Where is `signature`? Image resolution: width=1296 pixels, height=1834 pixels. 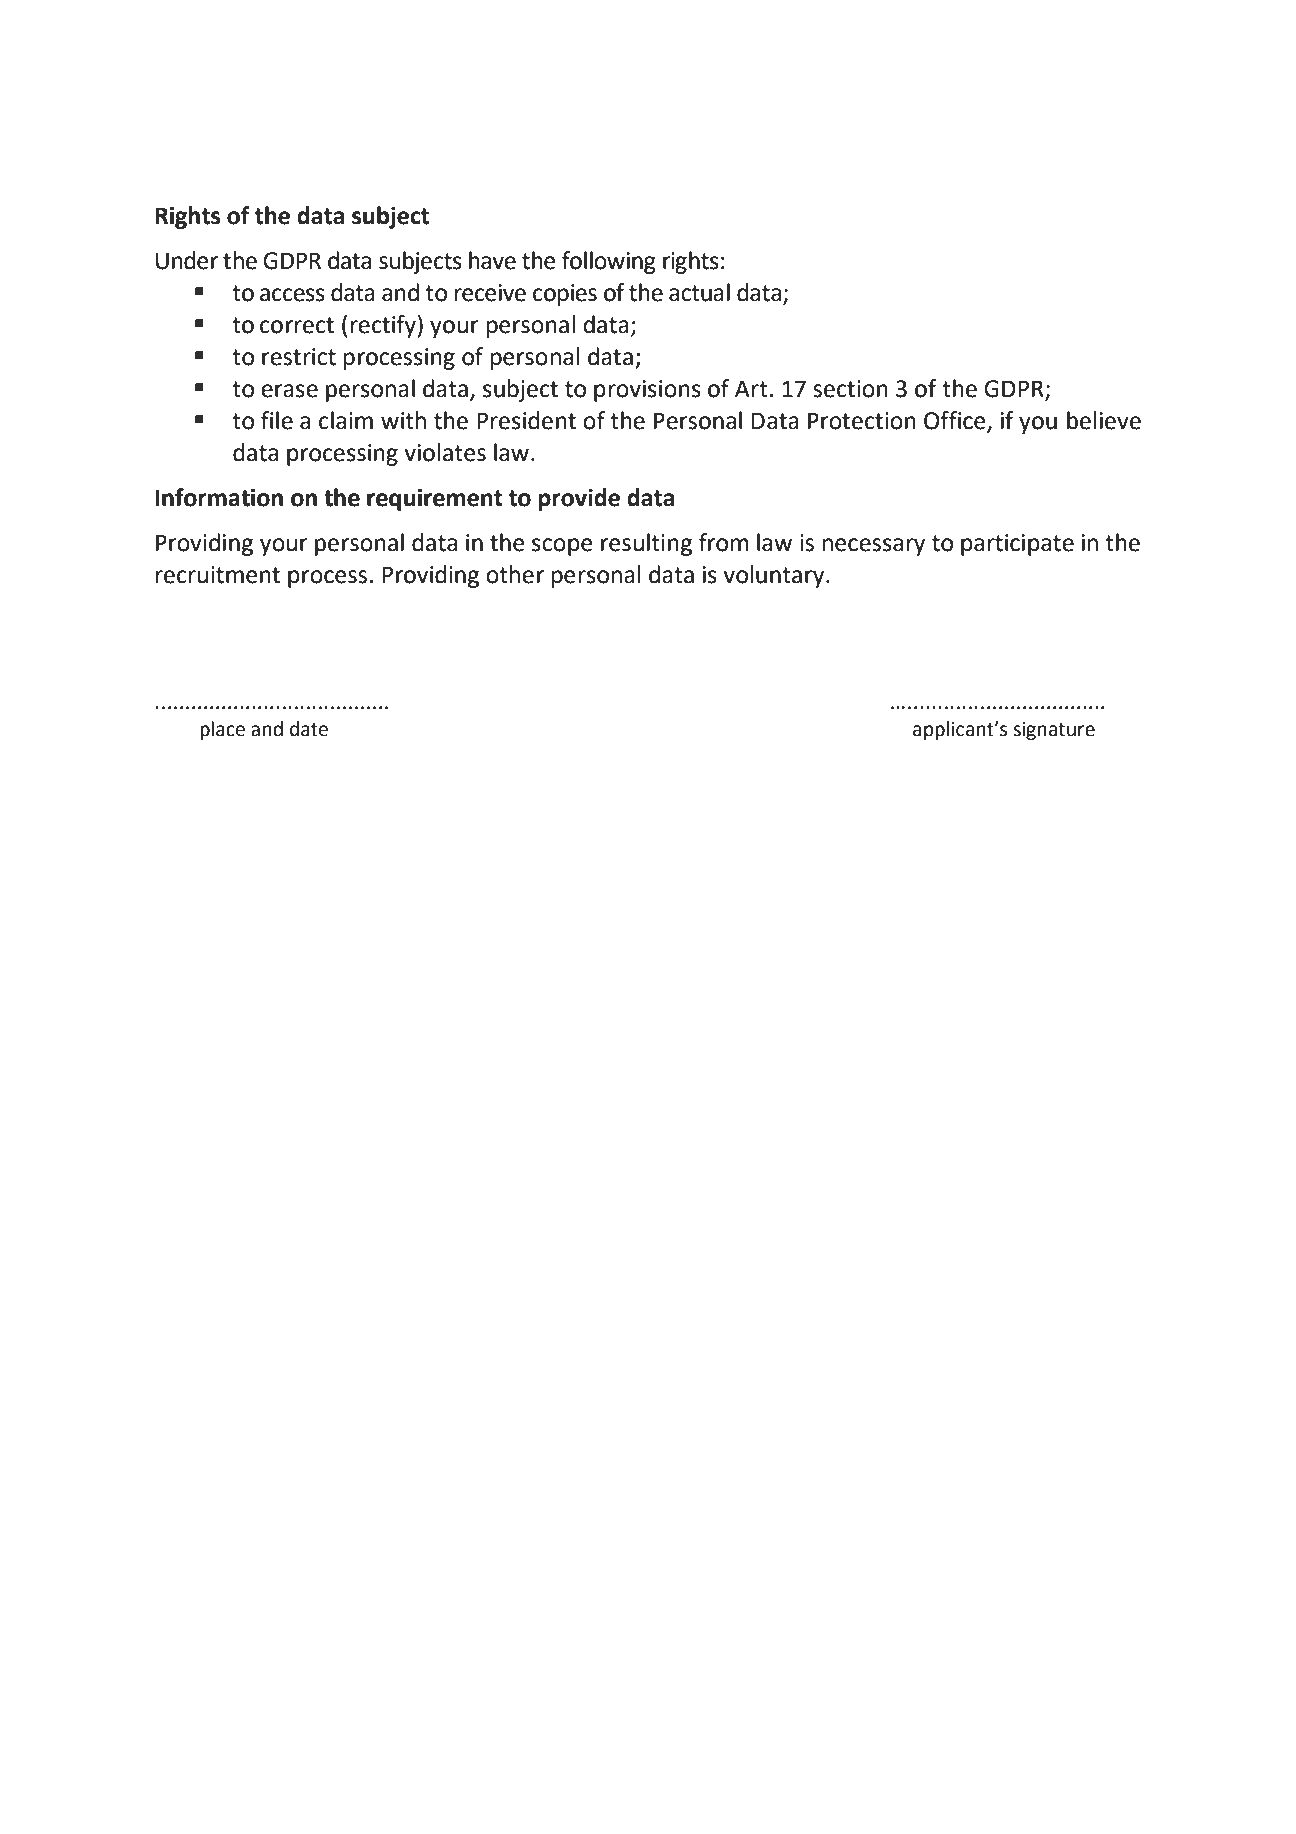
signature is located at coordinates (1054, 731).
